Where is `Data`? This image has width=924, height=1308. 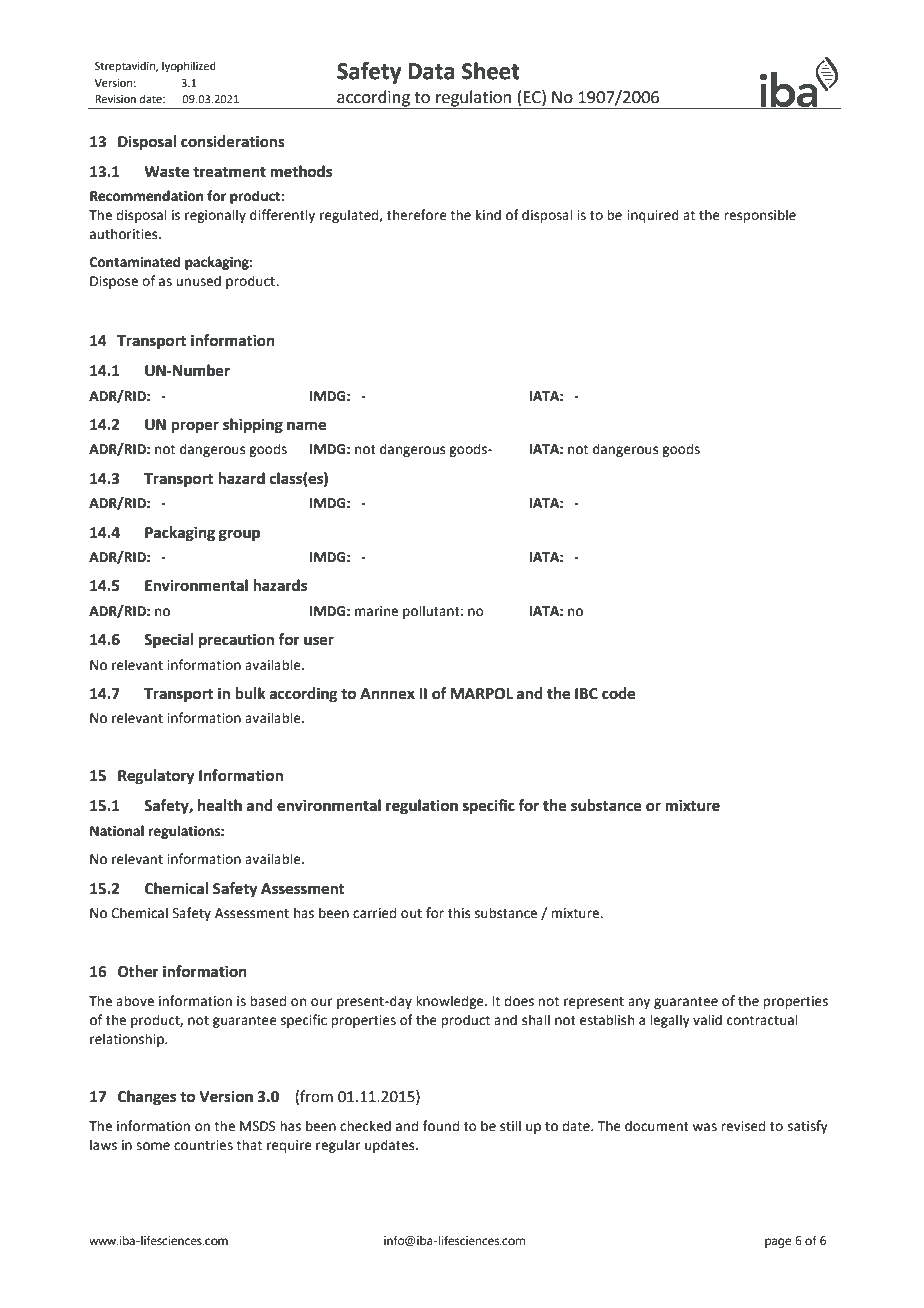
Data is located at coordinates (431, 71).
